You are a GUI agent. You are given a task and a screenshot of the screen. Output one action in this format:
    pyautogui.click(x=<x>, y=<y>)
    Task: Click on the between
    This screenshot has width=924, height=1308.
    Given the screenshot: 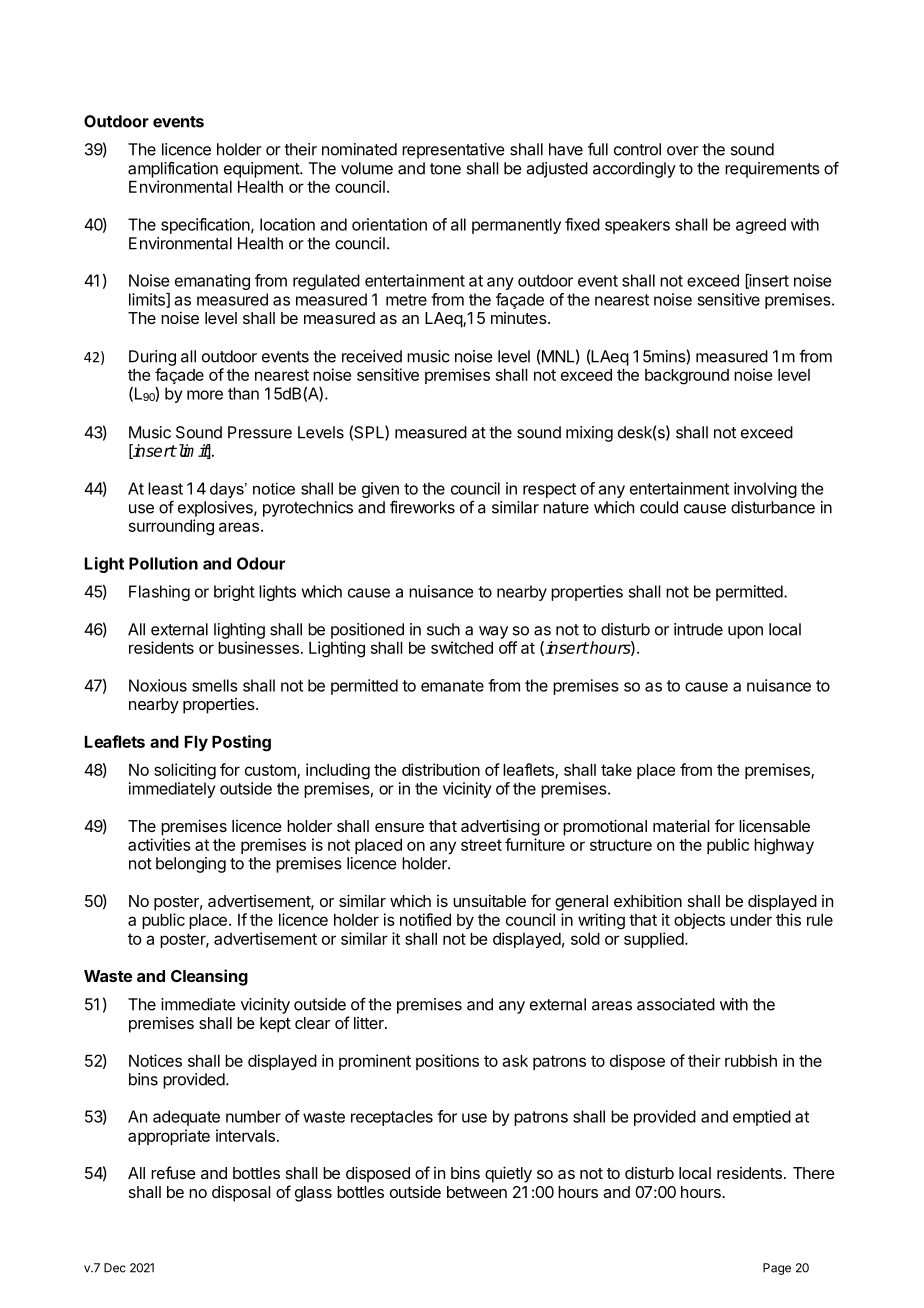 What is the action you would take?
    pyautogui.click(x=477, y=1192)
